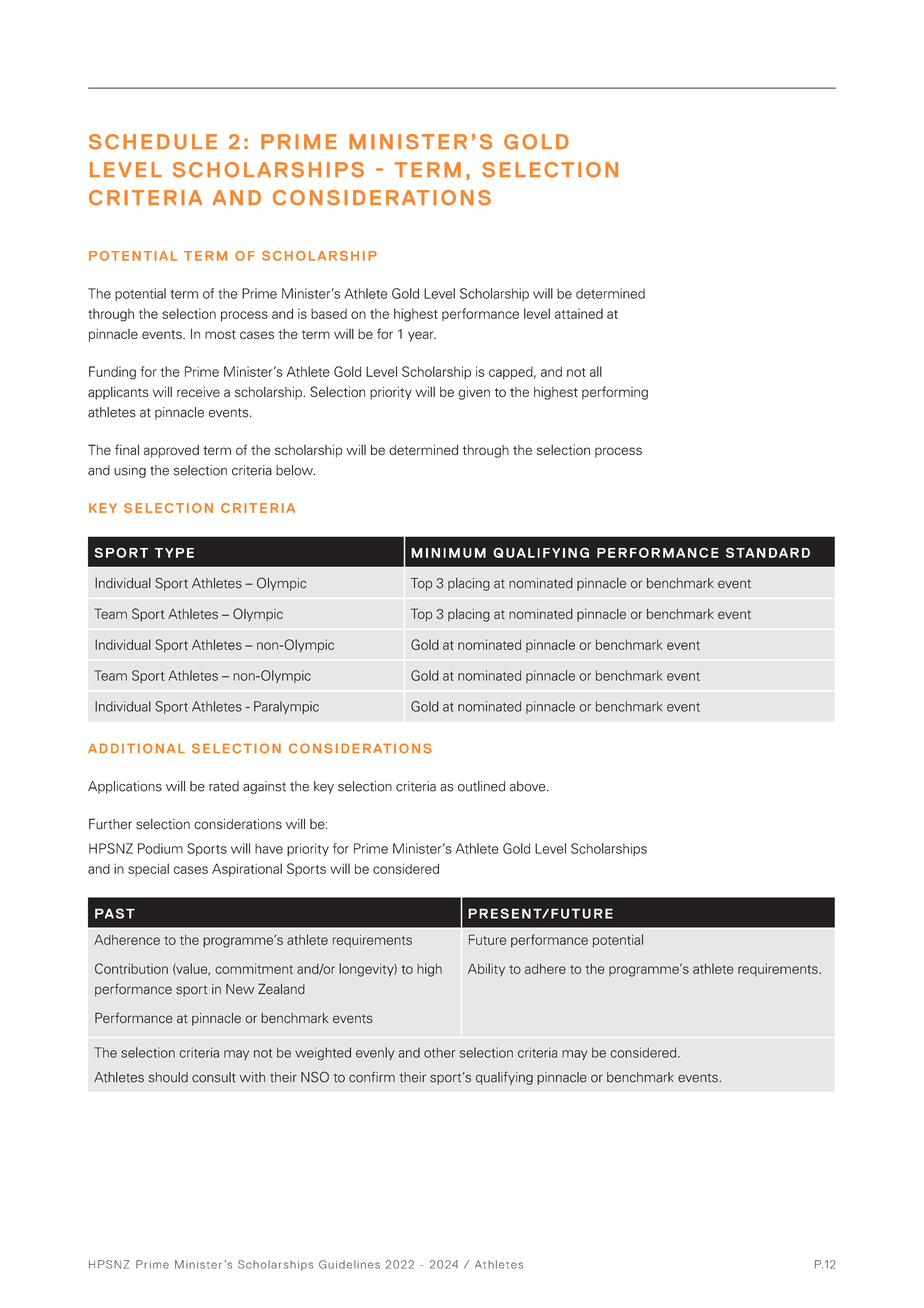 Image resolution: width=924 pixels, height=1308 pixels. I want to click on receive, so click(198, 391).
